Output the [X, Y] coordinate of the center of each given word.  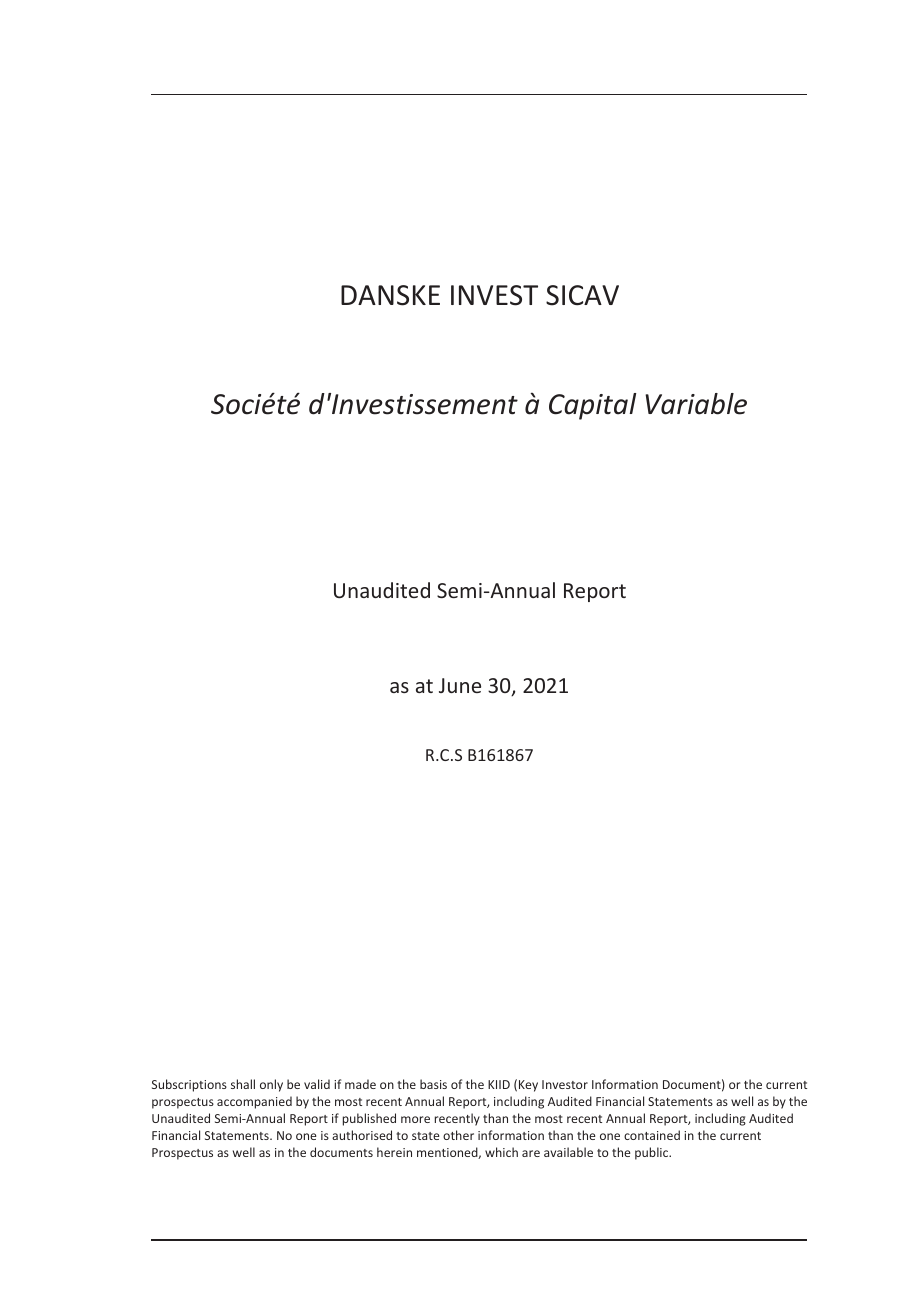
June [460, 685]
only [271, 1085]
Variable [696, 404]
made [360, 1084]
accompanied [254, 1102]
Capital [592, 406]
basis [433, 1084]
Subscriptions [189, 1085]
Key [528, 1086]
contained [652, 1135]
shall [243, 1084]
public [653, 1153]
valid [317, 1084]
